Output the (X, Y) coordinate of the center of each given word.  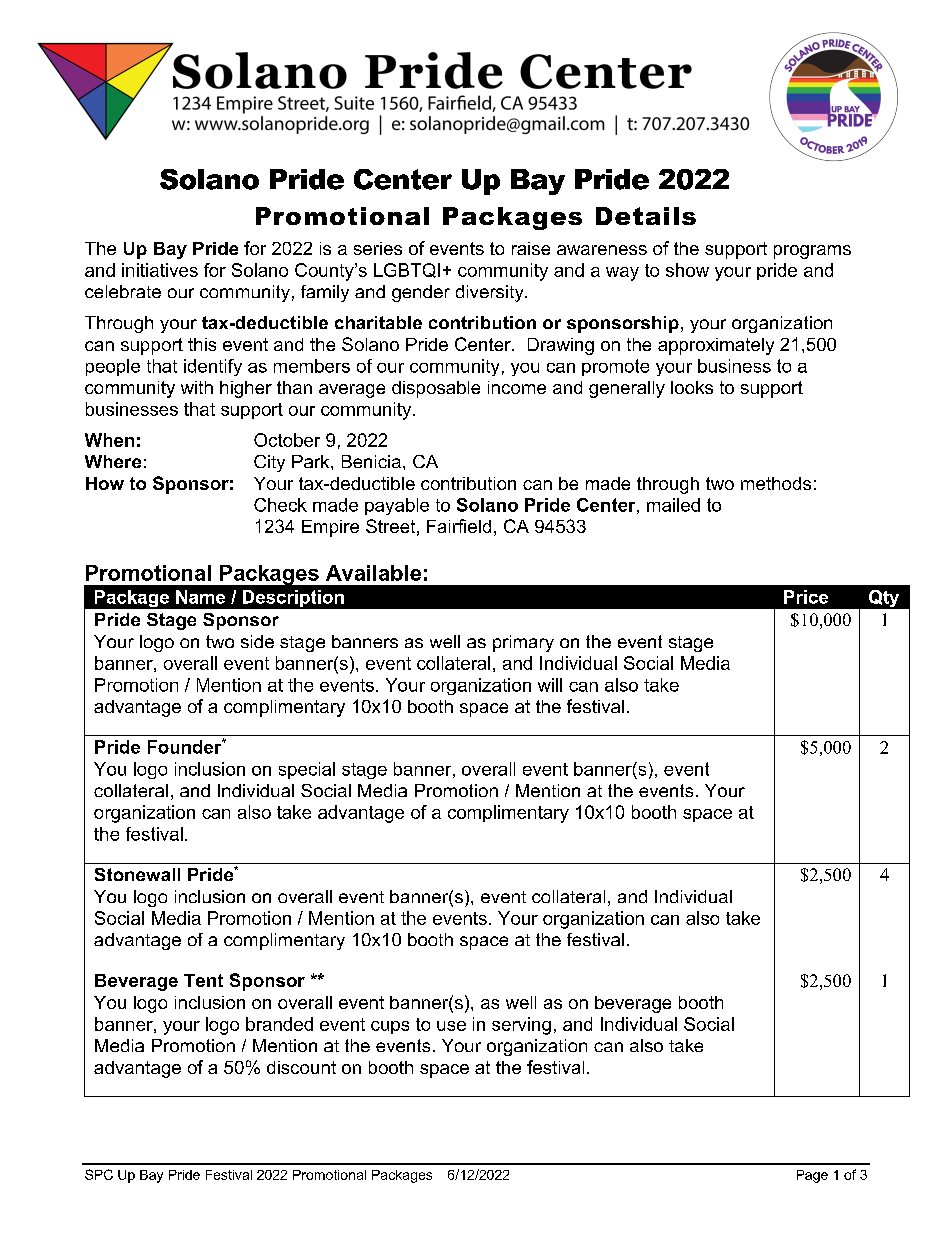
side (257, 641)
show (687, 270)
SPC (99, 1174)
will (550, 685)
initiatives (160, 270)
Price (806, 597)
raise (531, 248)
